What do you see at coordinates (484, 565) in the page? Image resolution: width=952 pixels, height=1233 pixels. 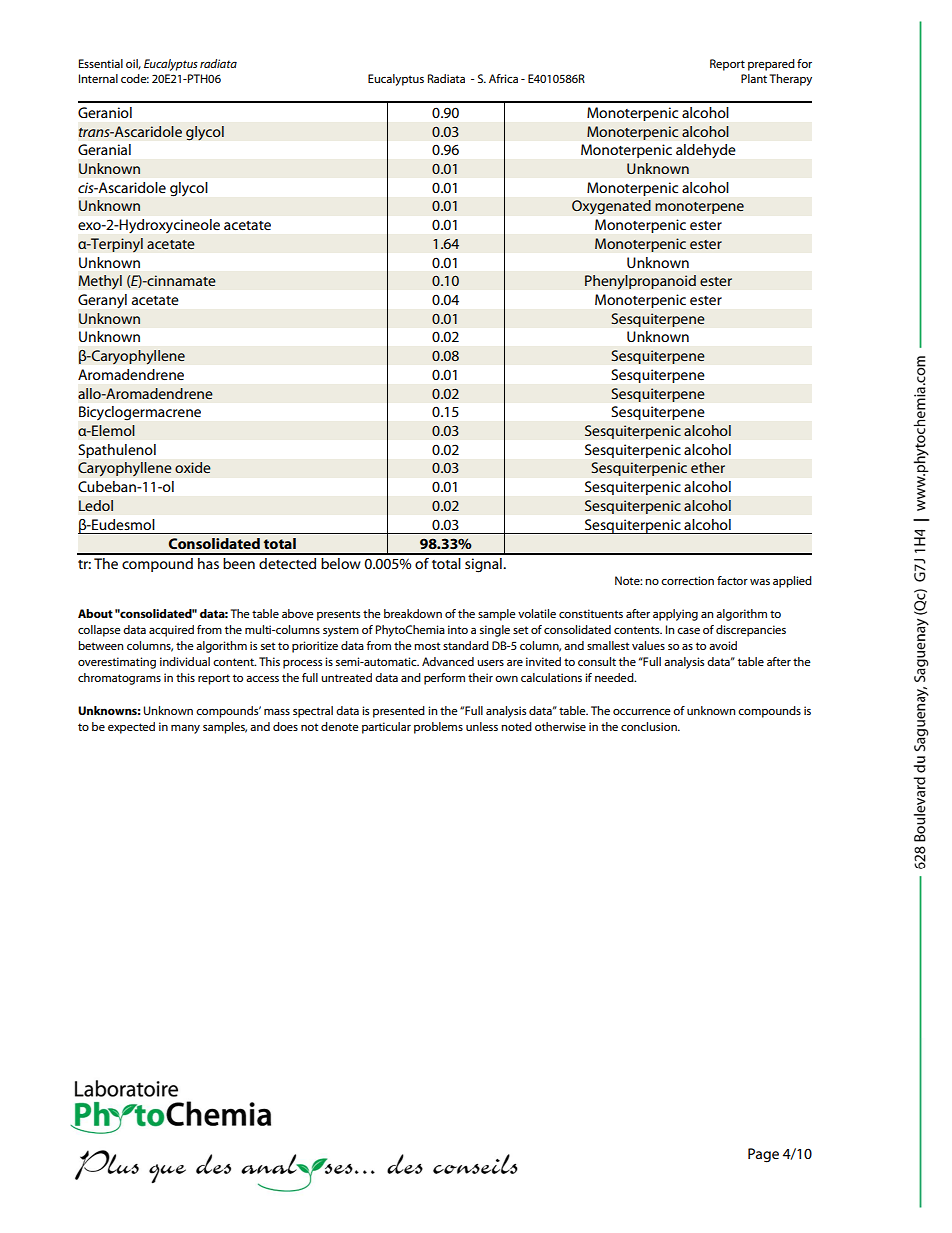 I see `signal` at bounding box center [484, 565].
